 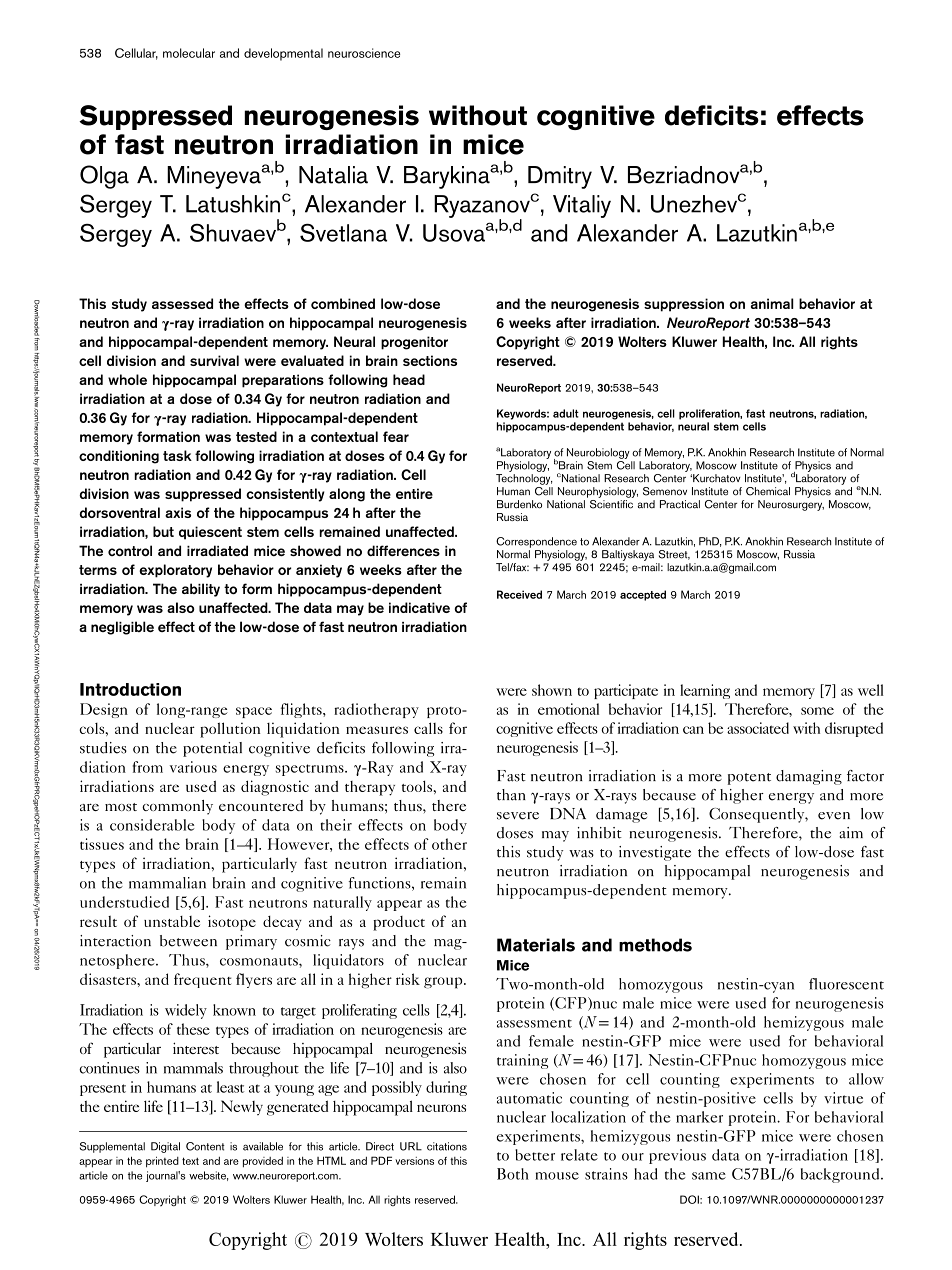 I want to click on neuroscience, so click(x=364, y=53).
